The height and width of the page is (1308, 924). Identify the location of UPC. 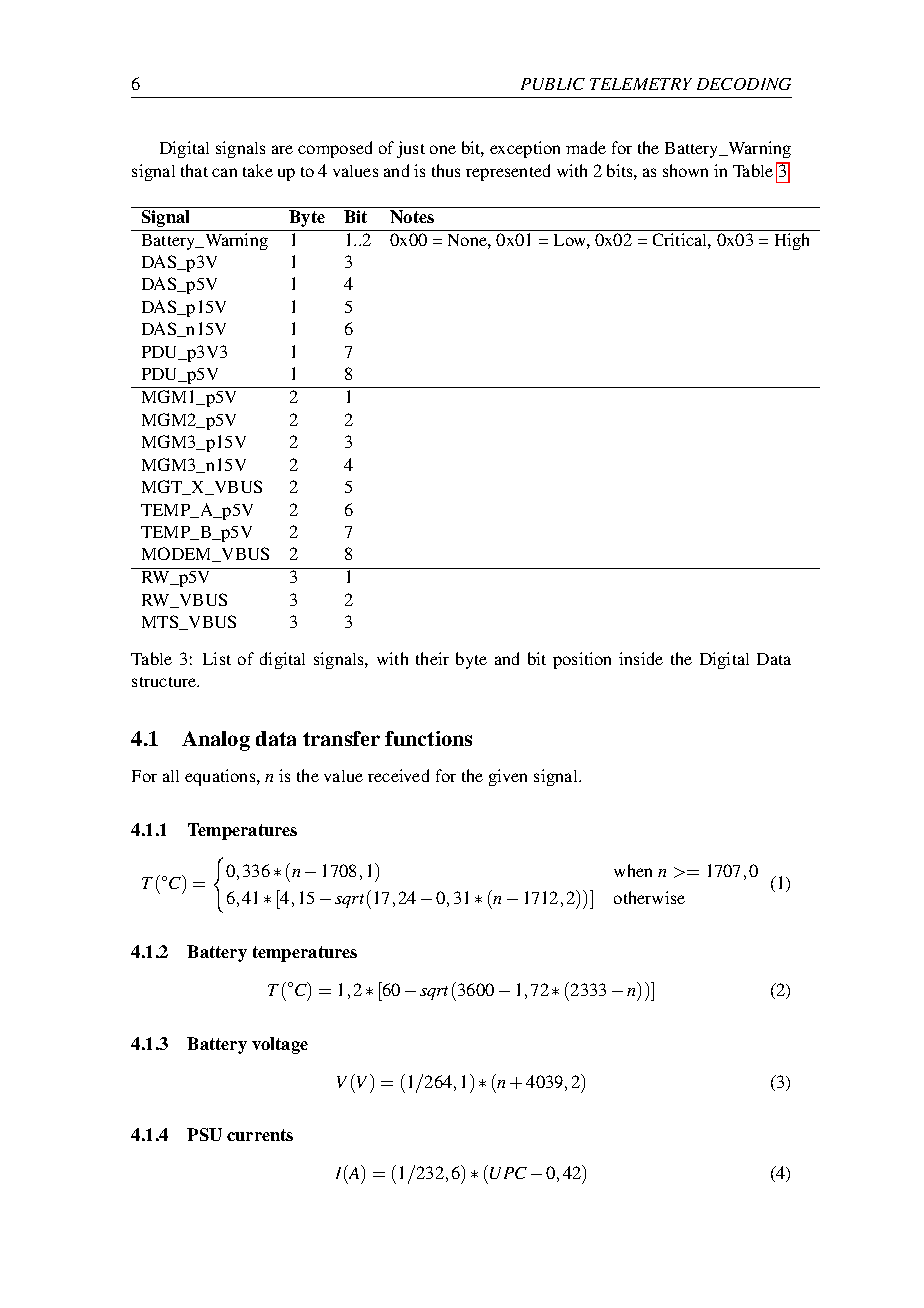
(508, 1173).
